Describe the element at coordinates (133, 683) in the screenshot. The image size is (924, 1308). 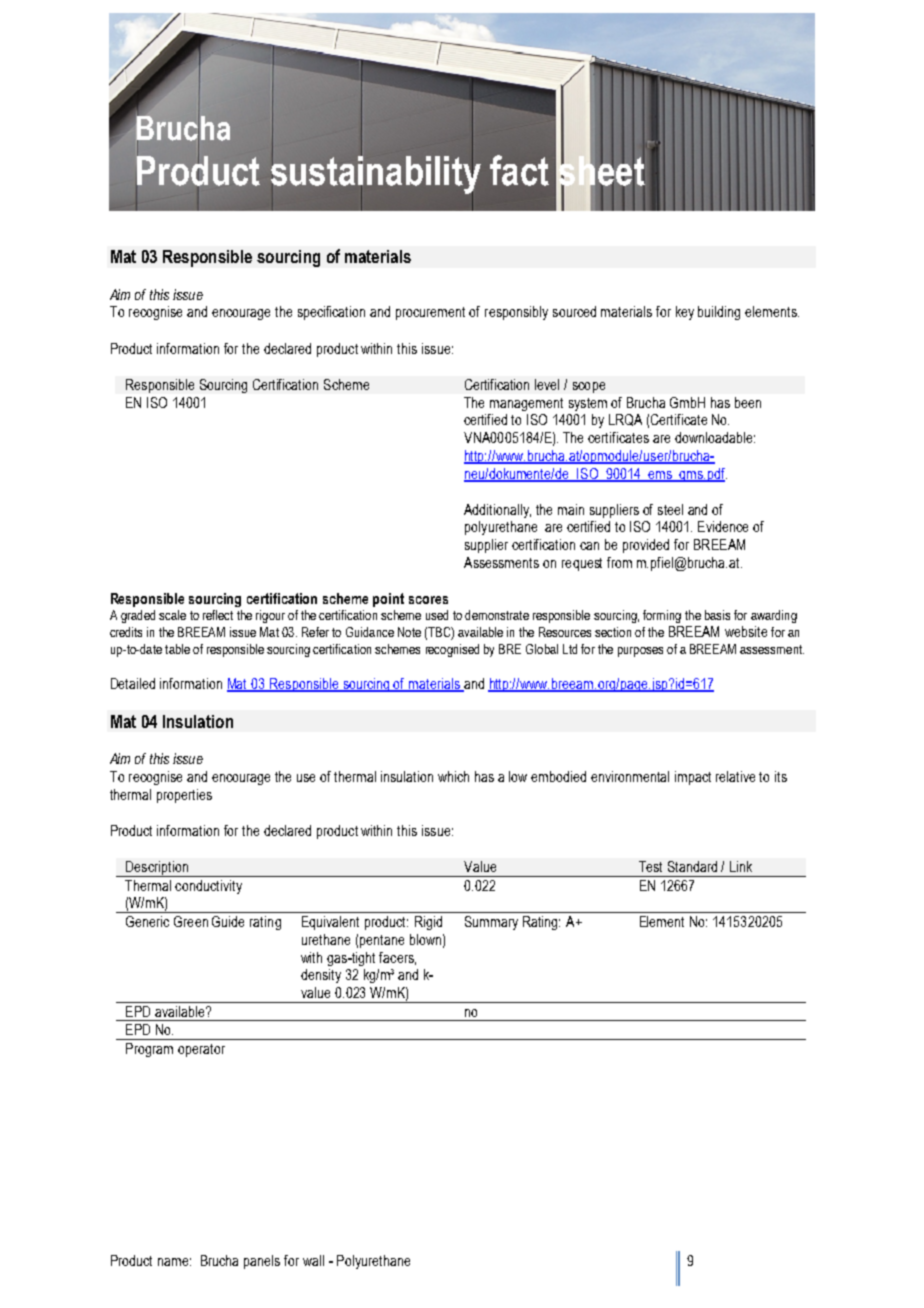
I see `Detailed` at that location.
